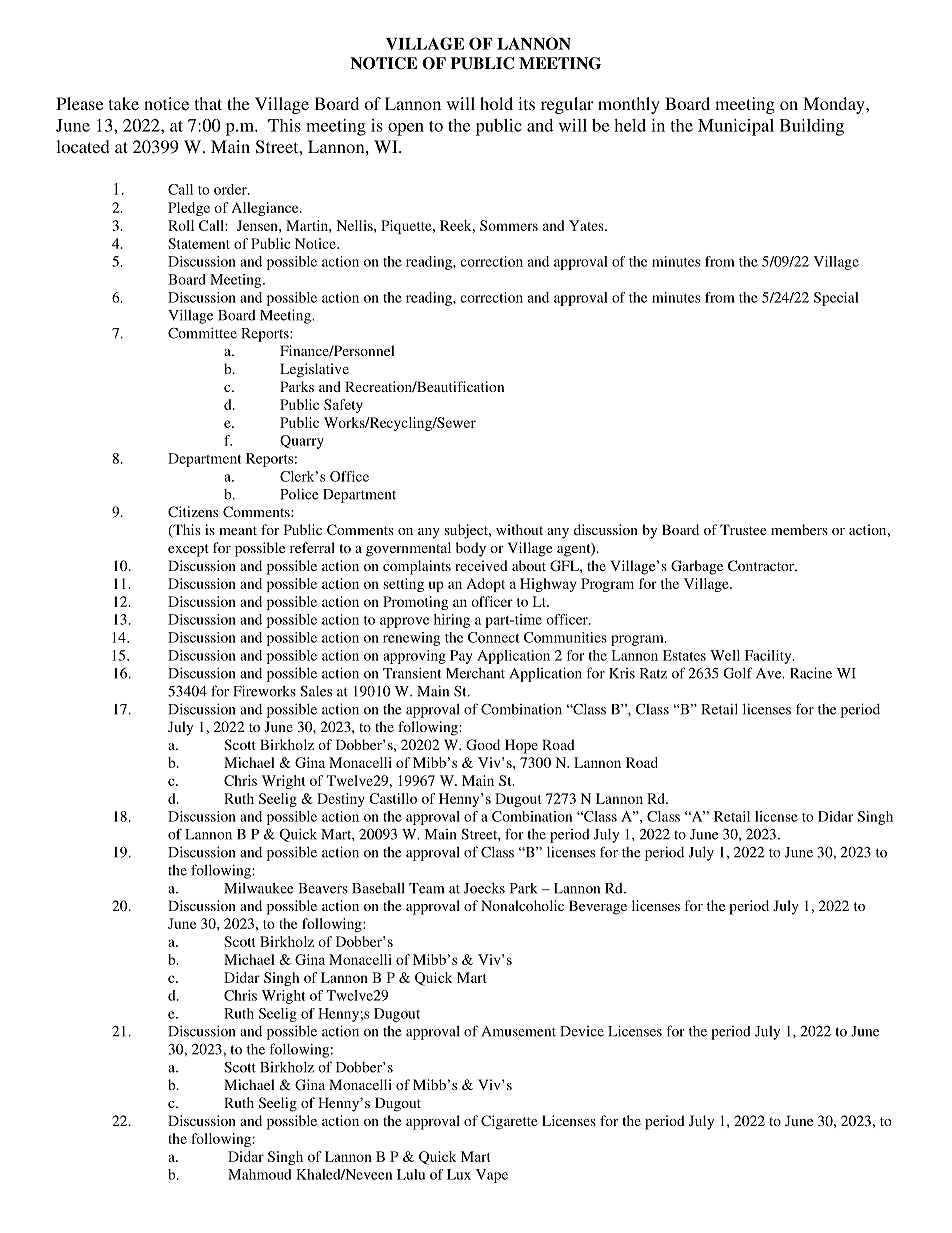  Describe the element at coordinates (259, 888) in the document. I see `Milwaukee` at that location.
